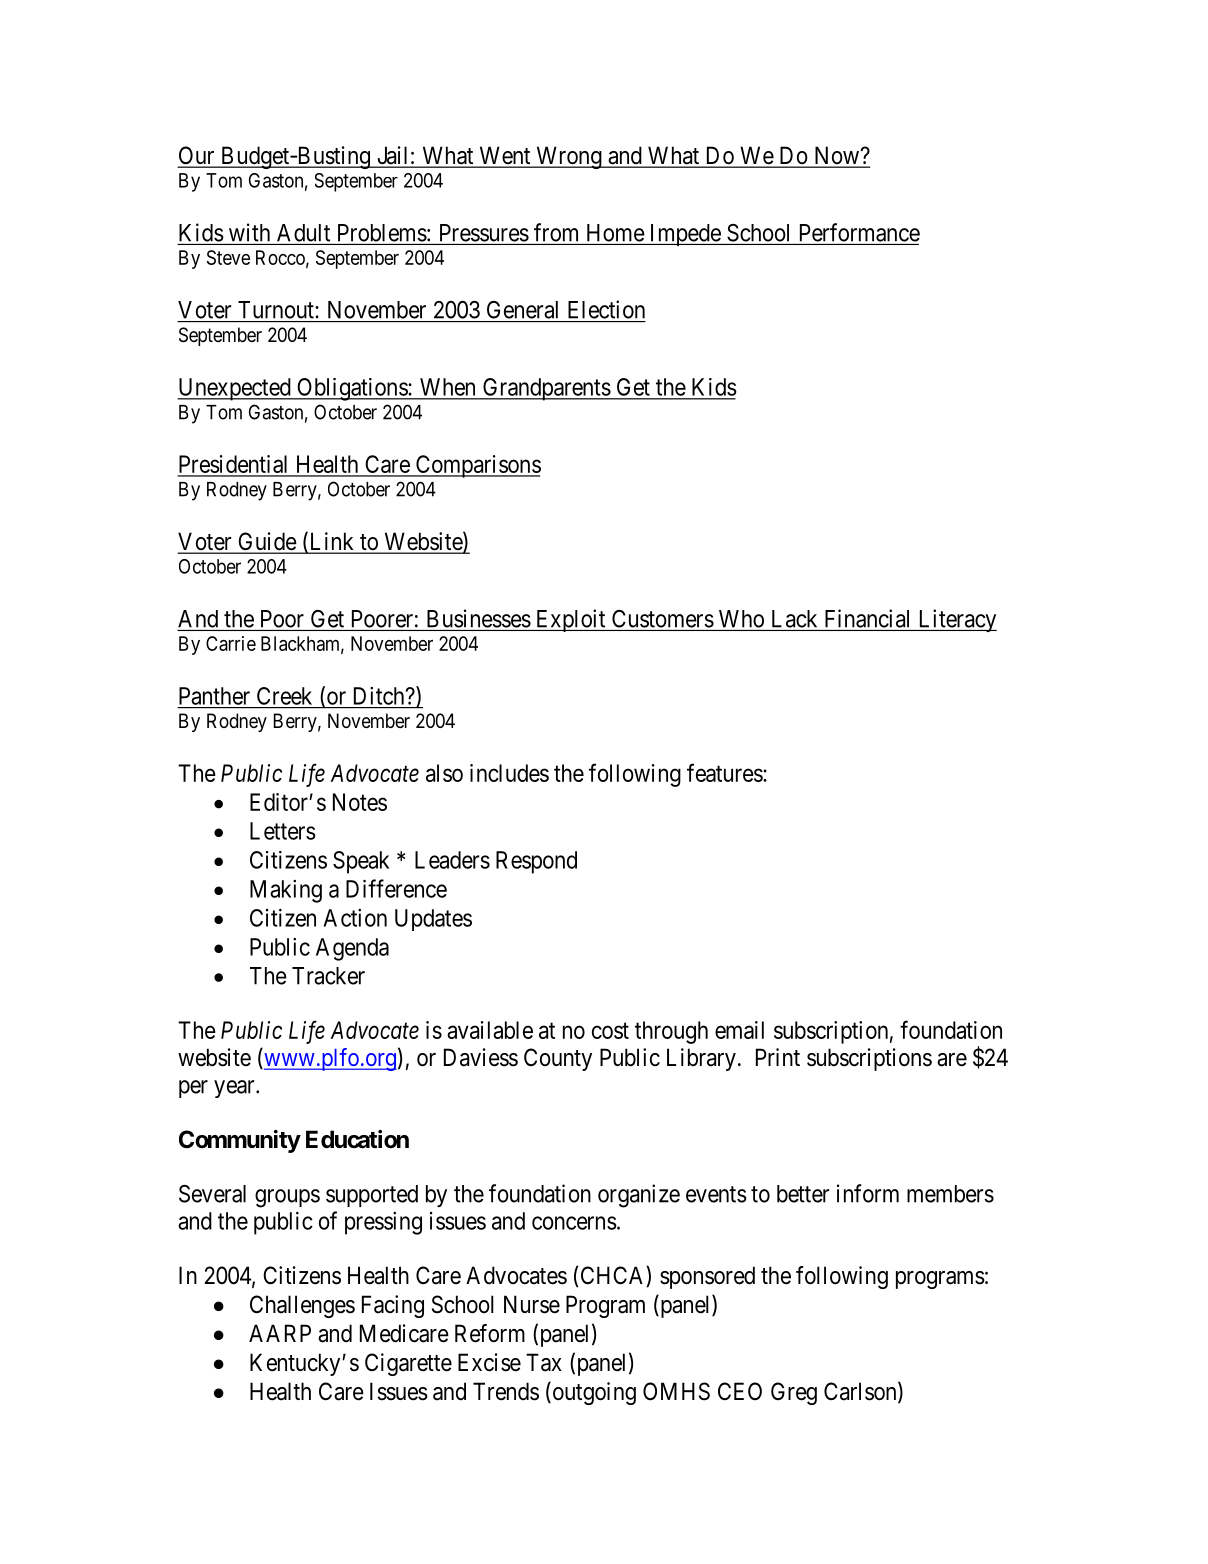 This image has height=1564, width=1208. I want to click on AARP, so click(280, 1333).
